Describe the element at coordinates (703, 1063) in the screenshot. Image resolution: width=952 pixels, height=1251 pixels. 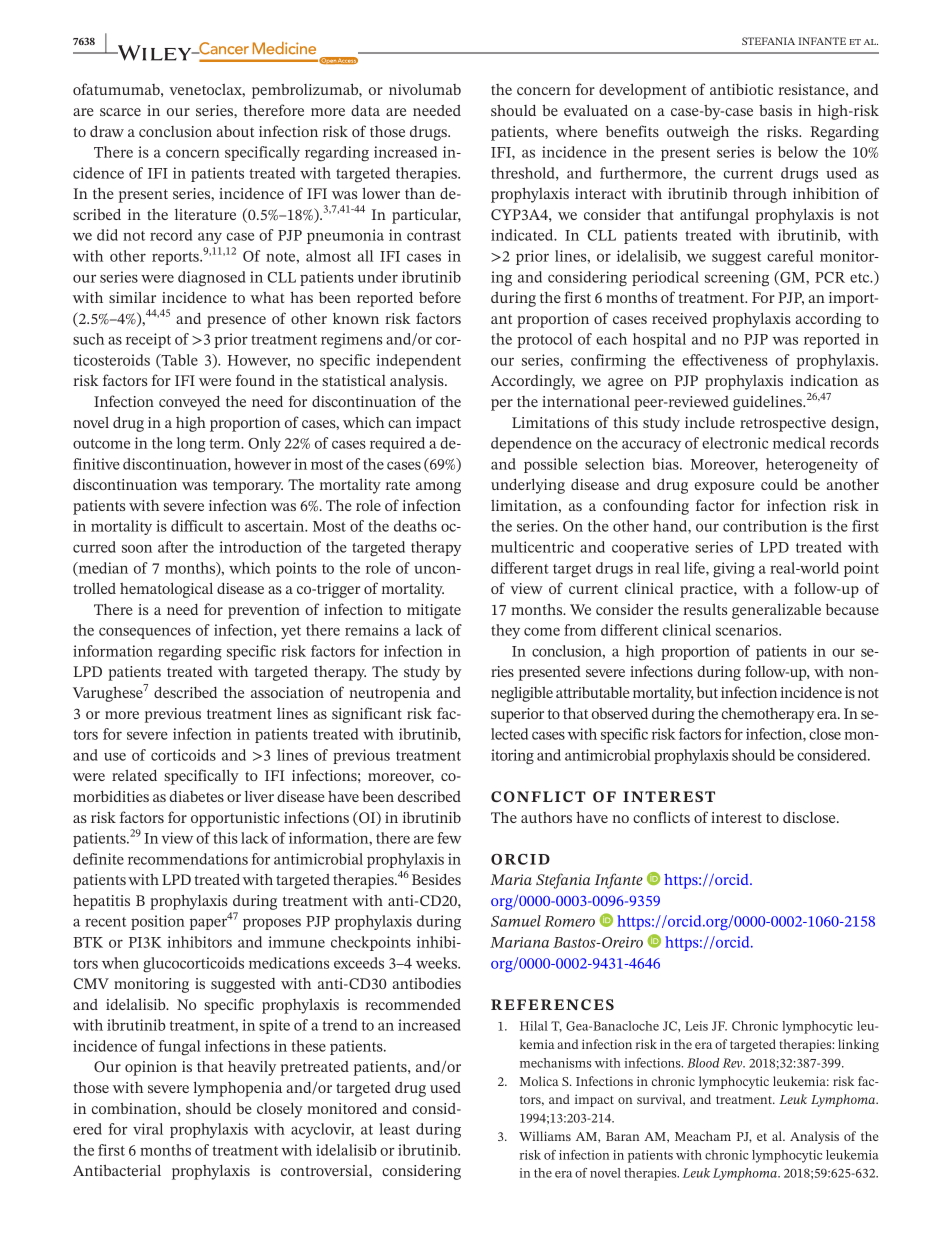
I see `Blood` at that location.
